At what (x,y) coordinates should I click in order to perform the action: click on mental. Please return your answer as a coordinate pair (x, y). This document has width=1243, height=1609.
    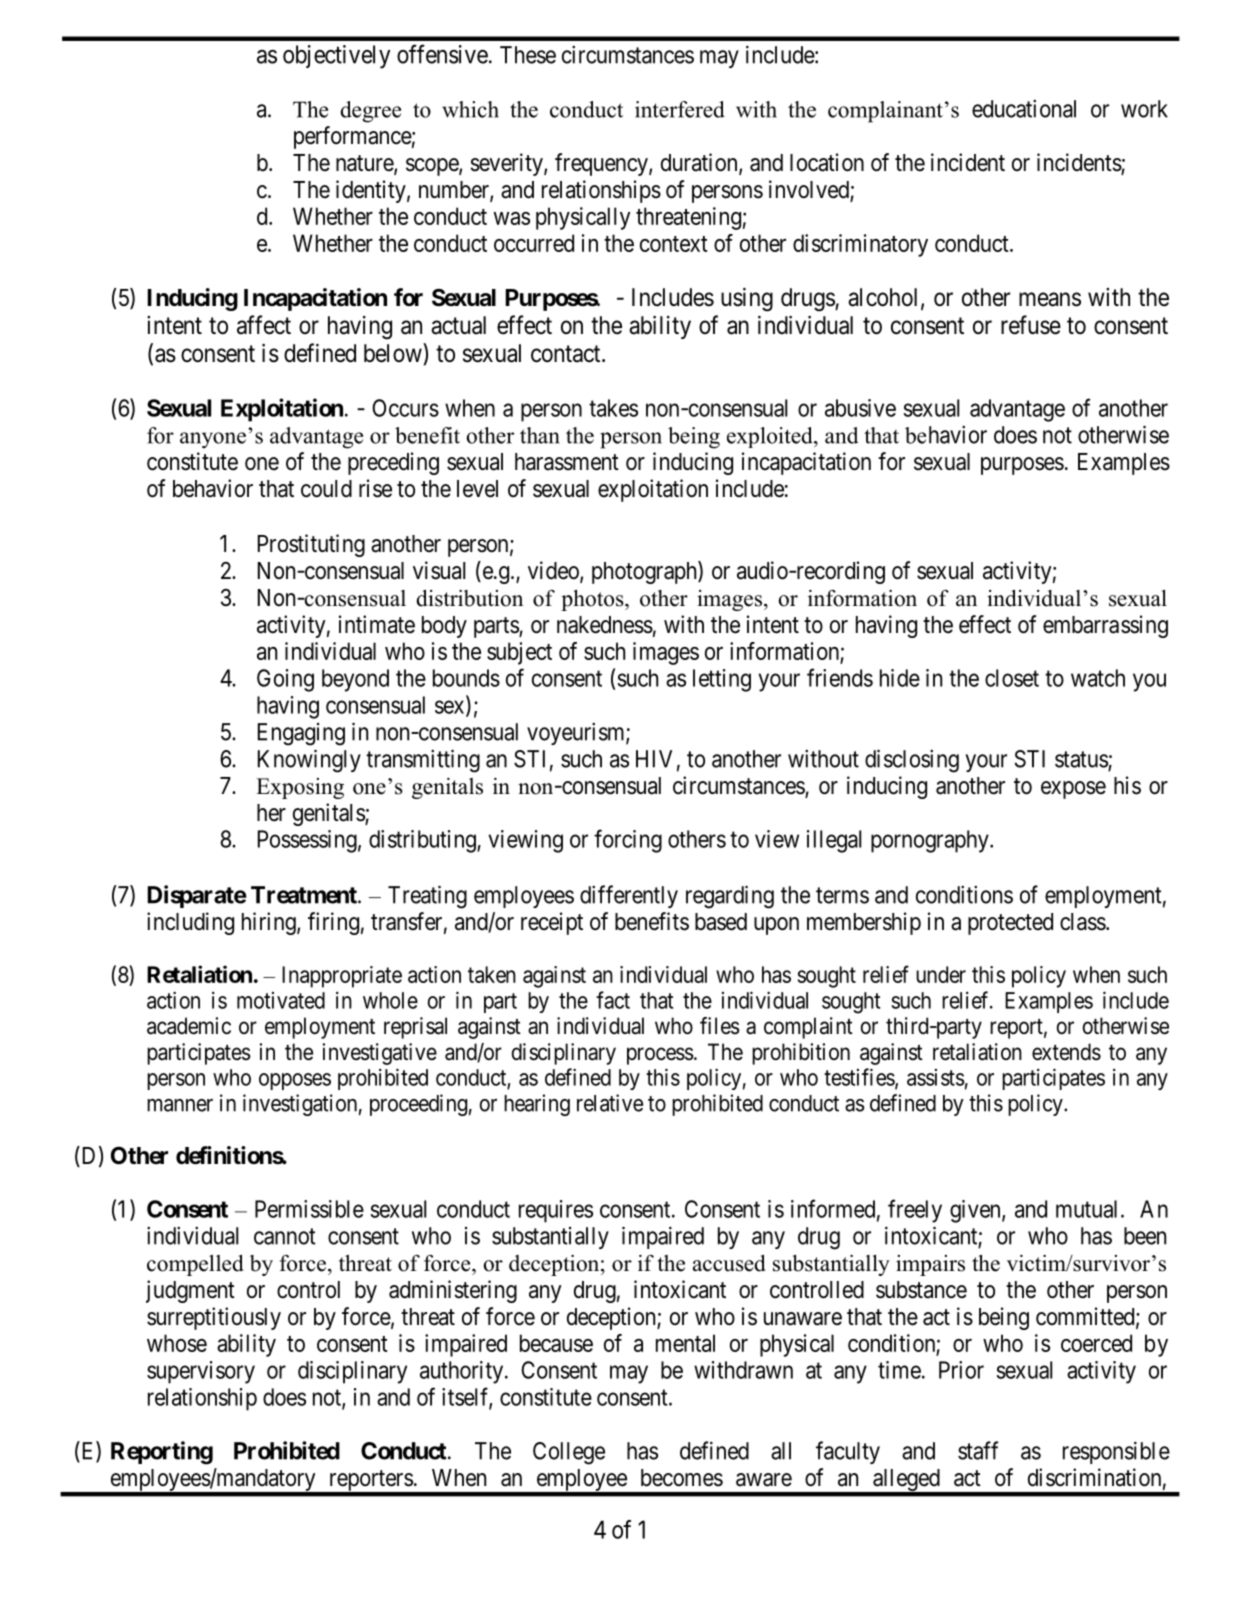
    Looking at the image, I should click on (685, 1343).
